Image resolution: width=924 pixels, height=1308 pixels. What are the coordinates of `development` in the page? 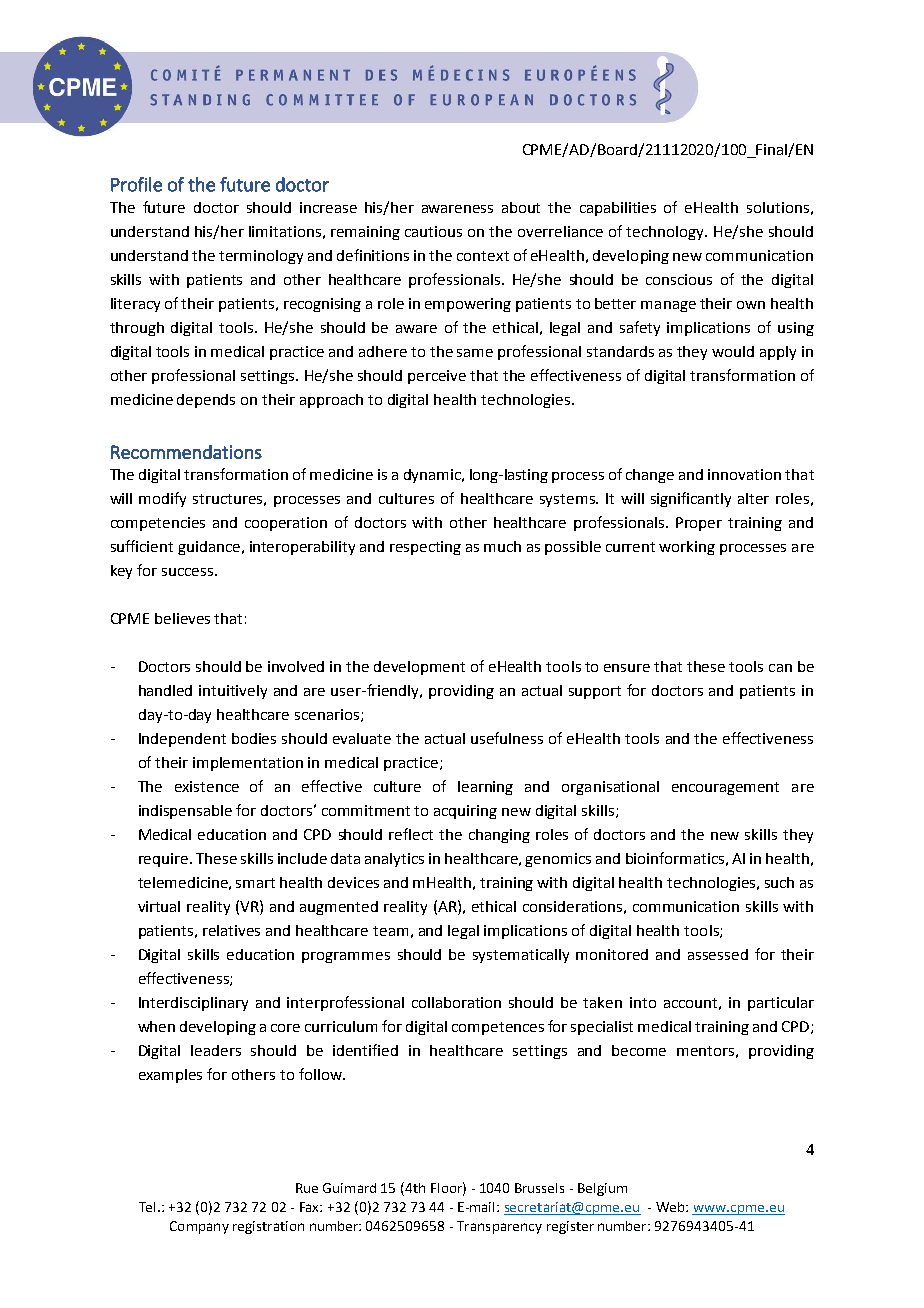 It's located at (419, 668).
